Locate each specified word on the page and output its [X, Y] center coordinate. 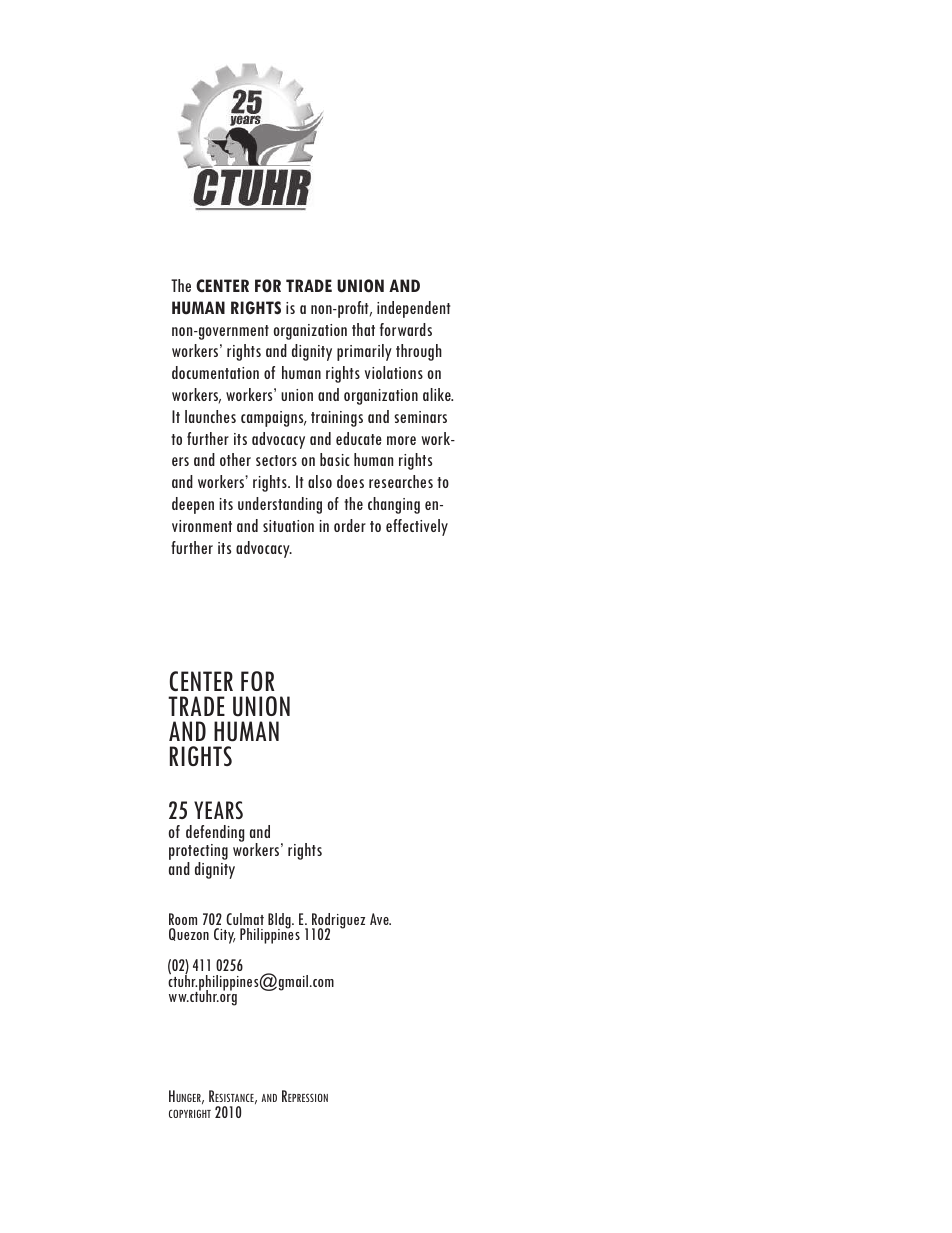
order [350, 525]
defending [215, 833]
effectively [417, 527]
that [363, 329]
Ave [380, 919]
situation [288, 526]
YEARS [218, 810]
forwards [406, 329]
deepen [193, 505]
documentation [215, 372]
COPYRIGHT [190, 1113]
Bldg [280, 921]
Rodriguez [338, 922]
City [225, 936]
